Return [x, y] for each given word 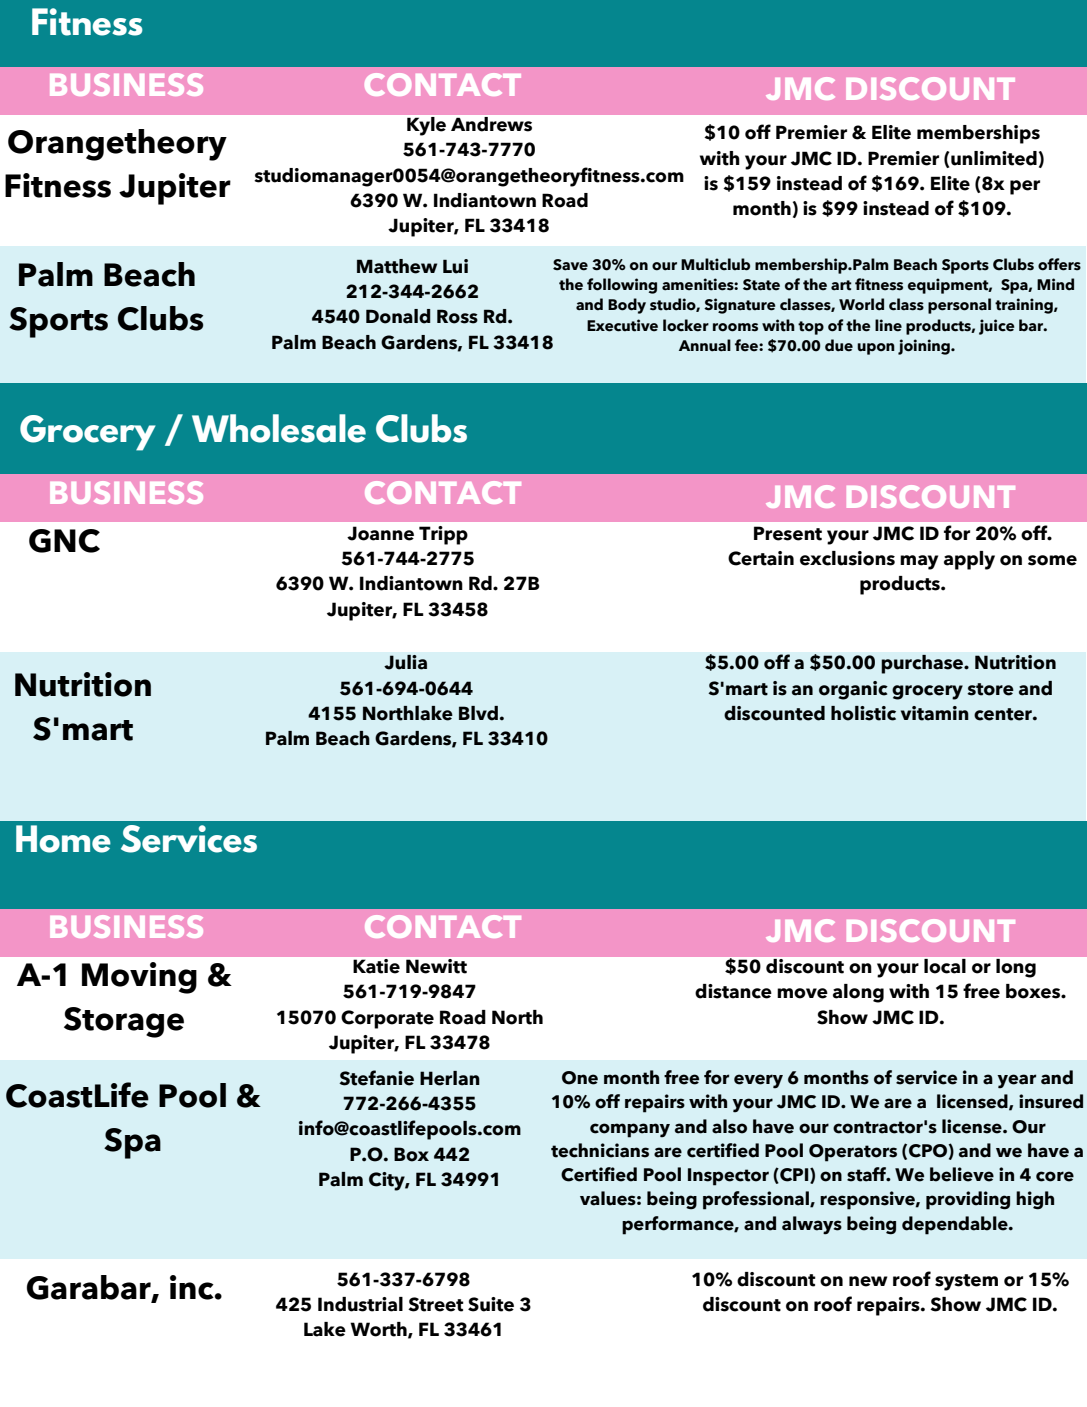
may [919, 562]
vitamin [935, 713]
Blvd [478, 713]
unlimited [993, 158]
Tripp [443, 535]
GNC [64, 541]
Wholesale [279, 428]
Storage [124, 1022]
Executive [622, 325]
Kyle [426, 126]
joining [925, 347]
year [1016, 1081]
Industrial [360, 1304]
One [580, 1078]
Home [63, 839]
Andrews [491, 124]
